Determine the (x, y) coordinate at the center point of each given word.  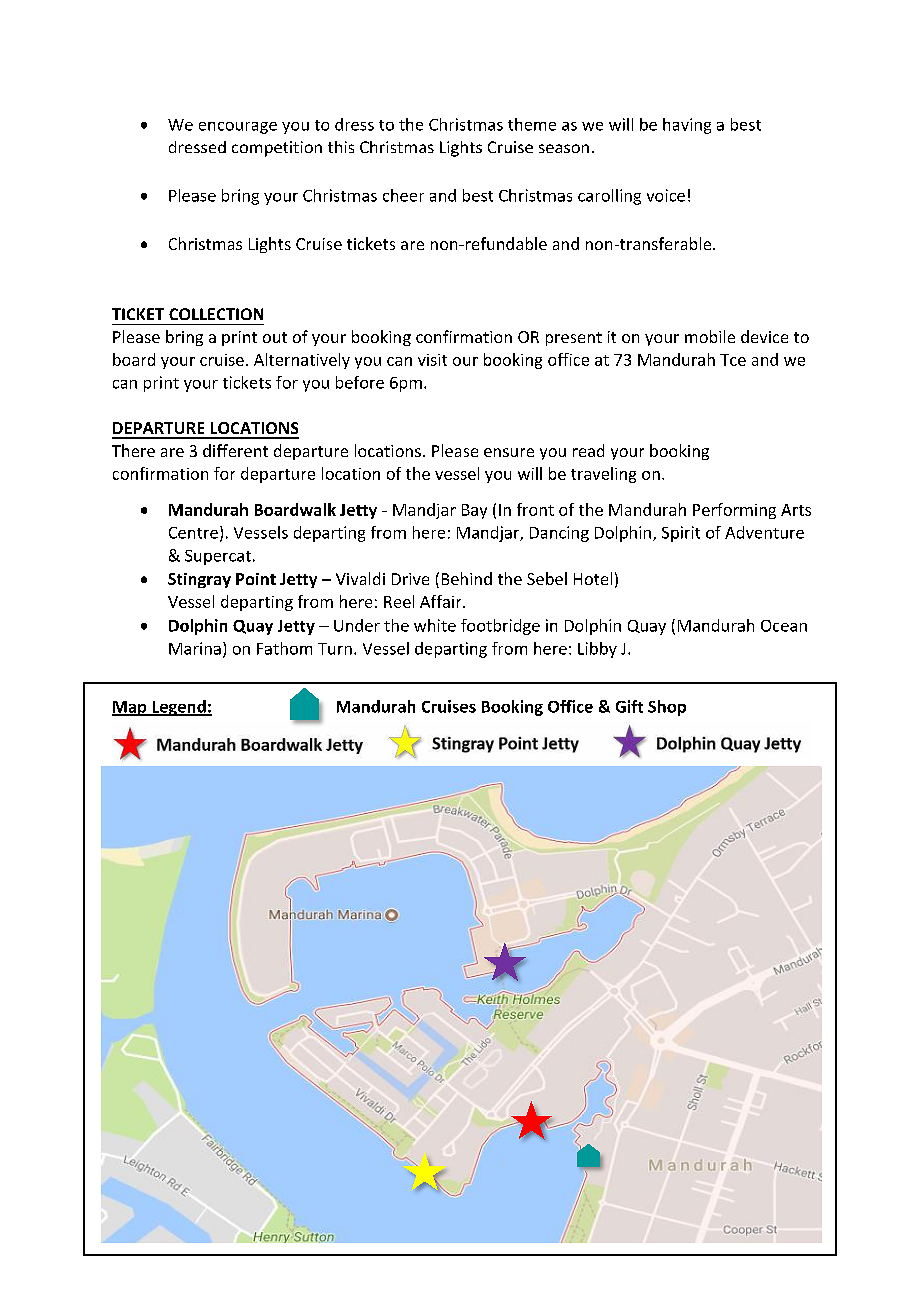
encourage (238, 128)
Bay (474, 511)
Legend (179, 708)
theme (532, 124)
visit (432, 360)
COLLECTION (216, 314)
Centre (193, 533)
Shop (667, 708)
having (687, 126)
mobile (710, 336)
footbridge (500, 627)
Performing (734, 511)
